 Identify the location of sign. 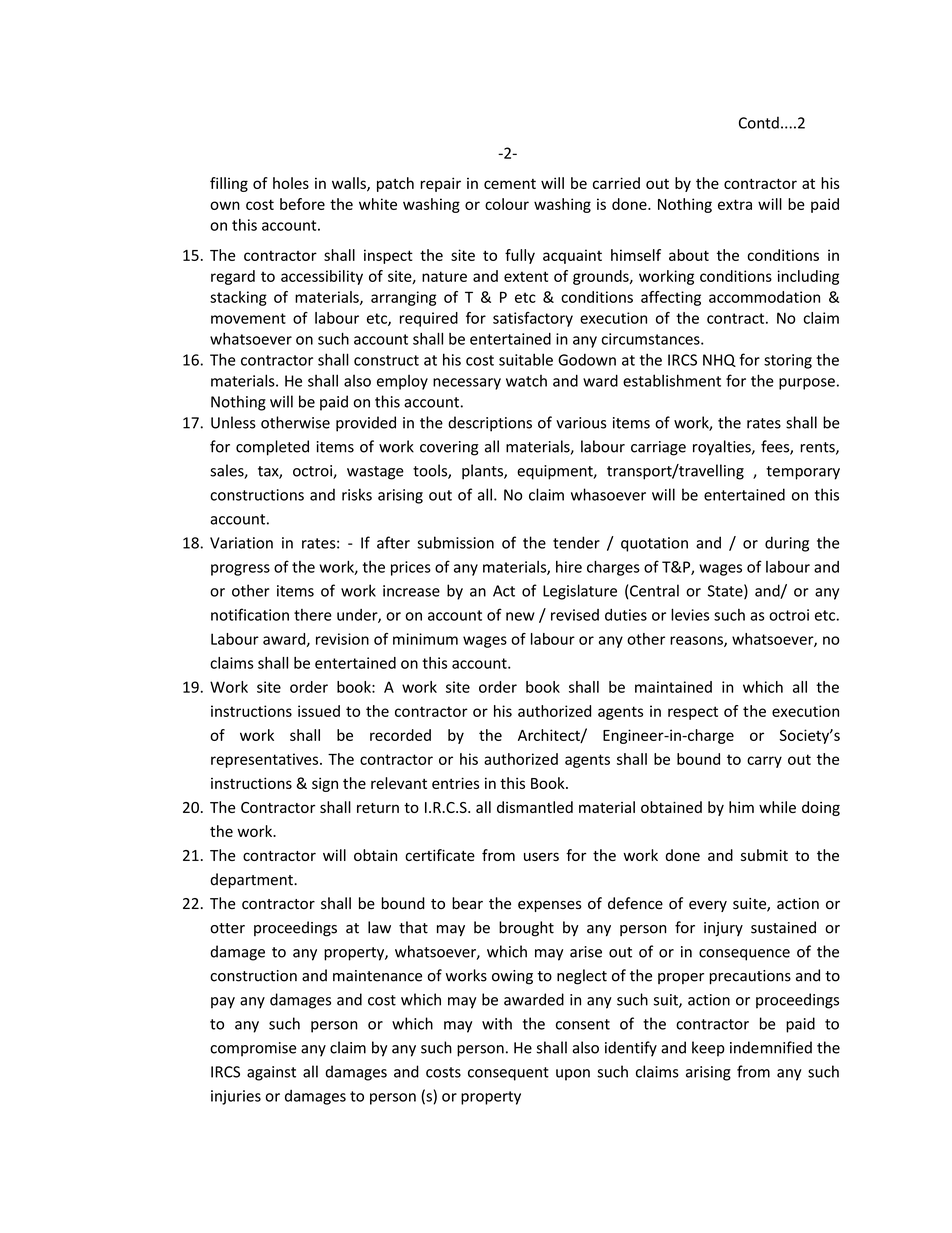
(325, 784).
